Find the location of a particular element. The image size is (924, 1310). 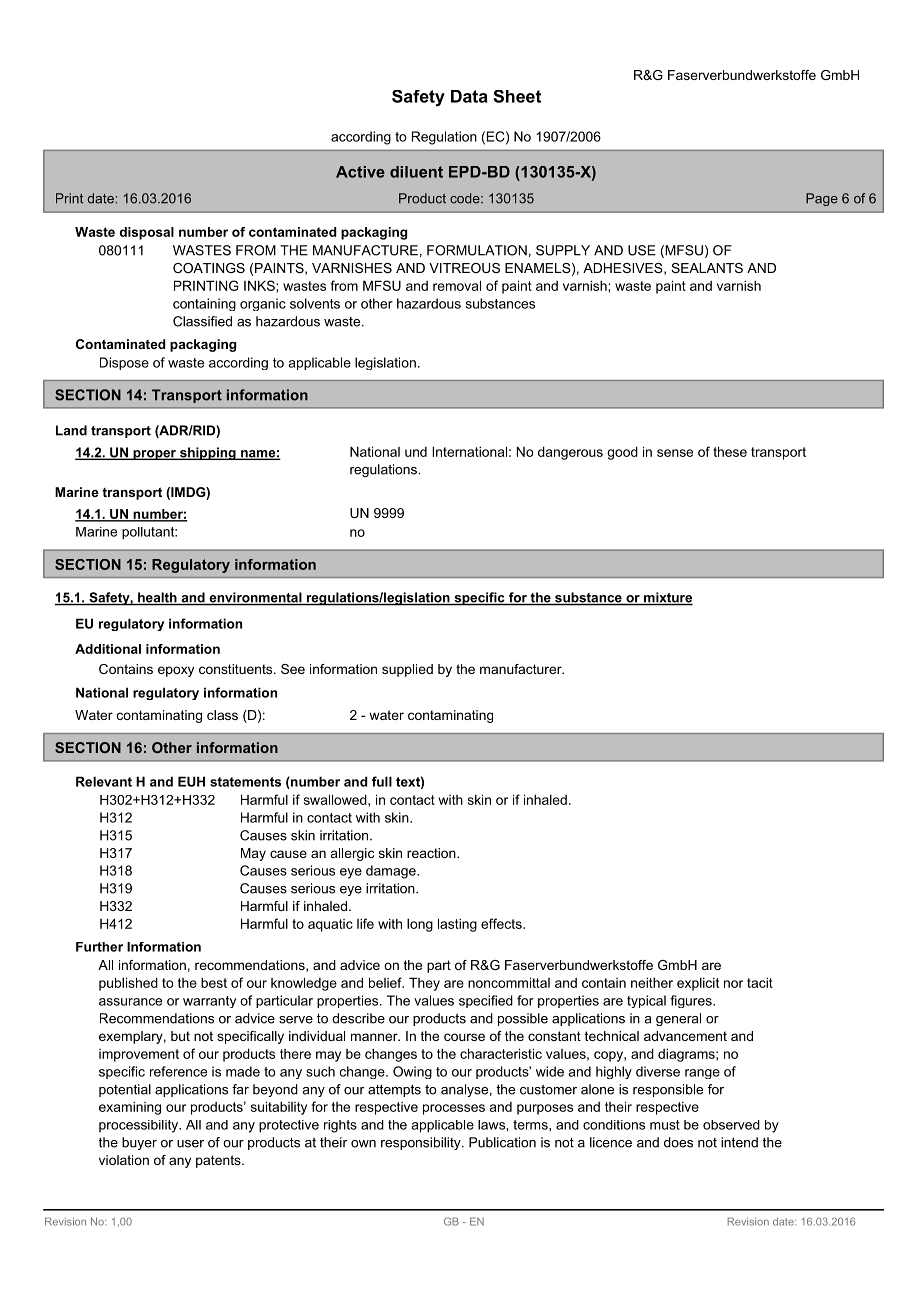

shipping is located at coordinates (208, 453).
